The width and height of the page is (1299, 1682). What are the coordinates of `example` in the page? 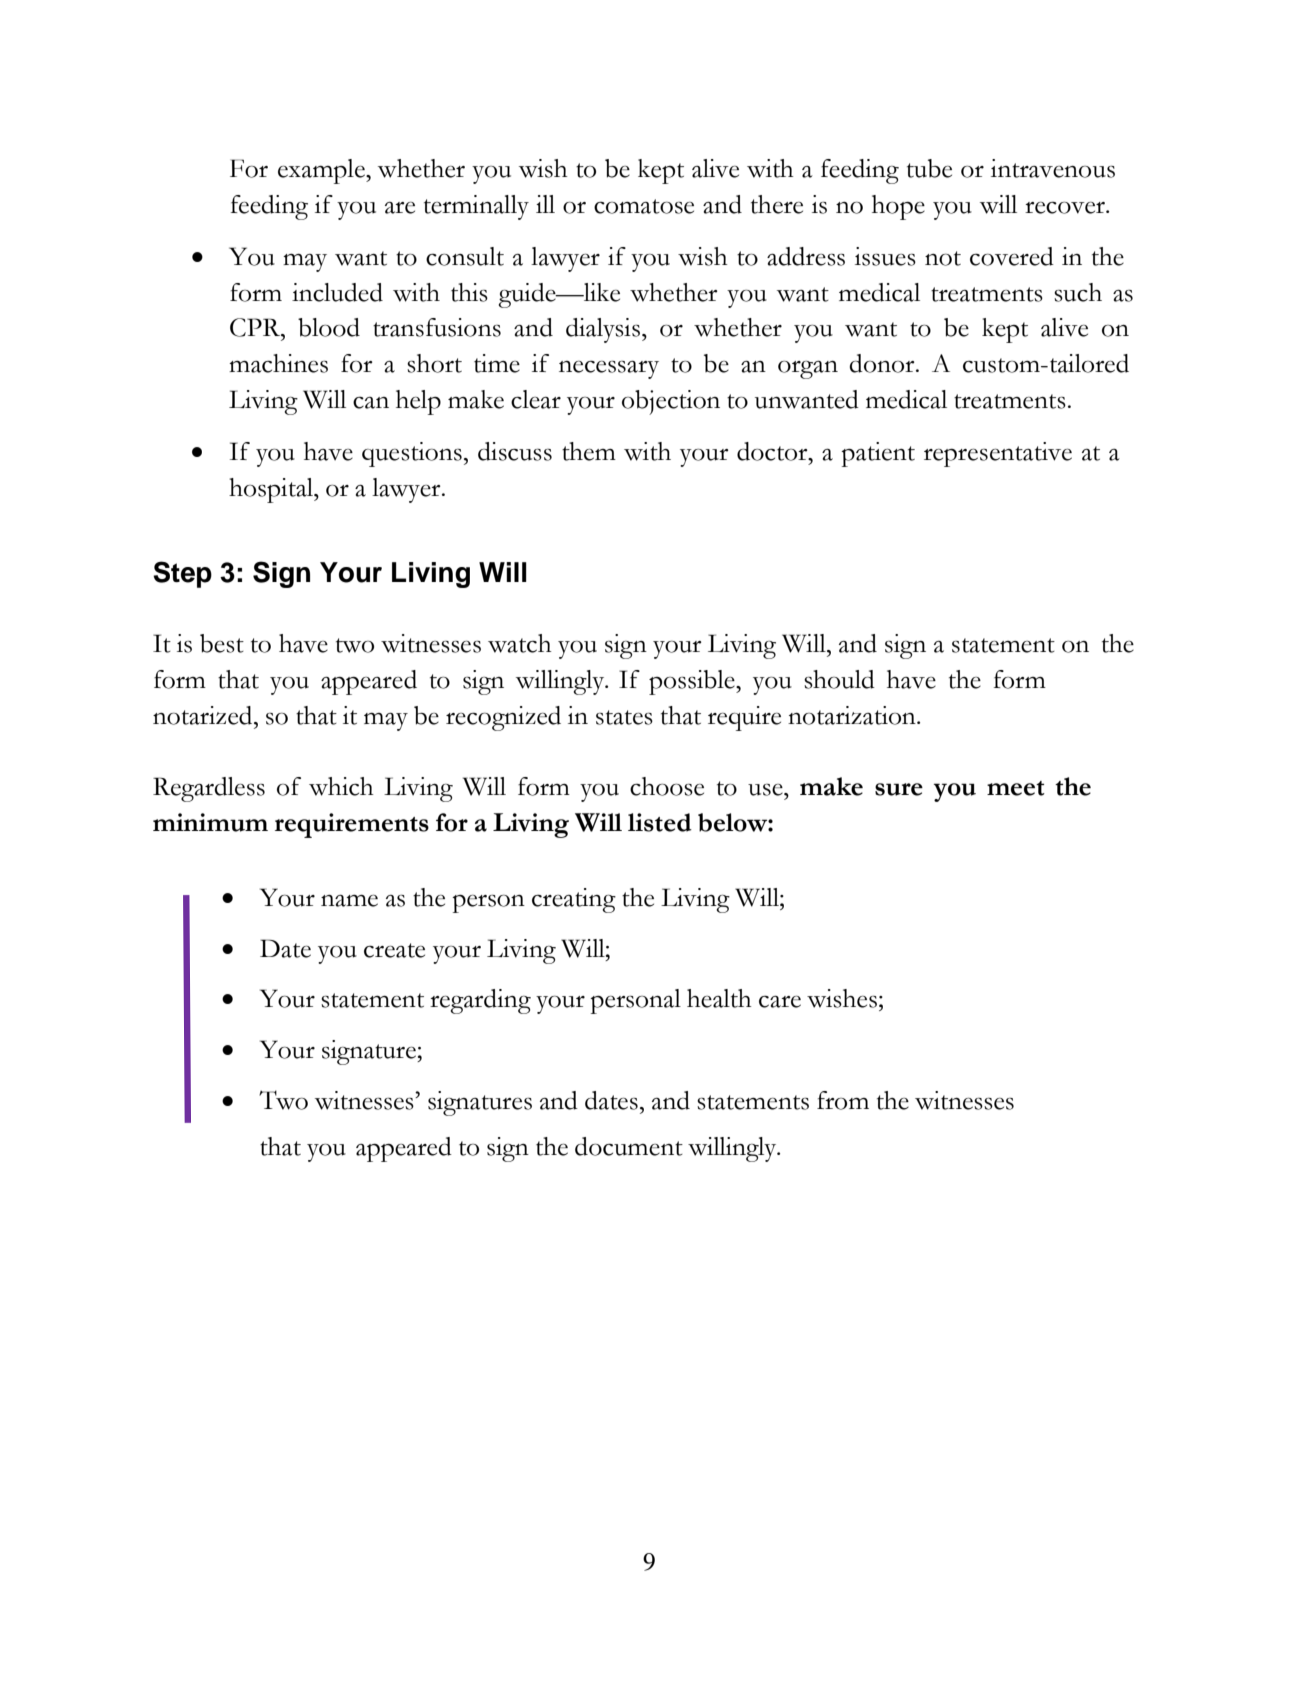 It's located at (322, 171).
